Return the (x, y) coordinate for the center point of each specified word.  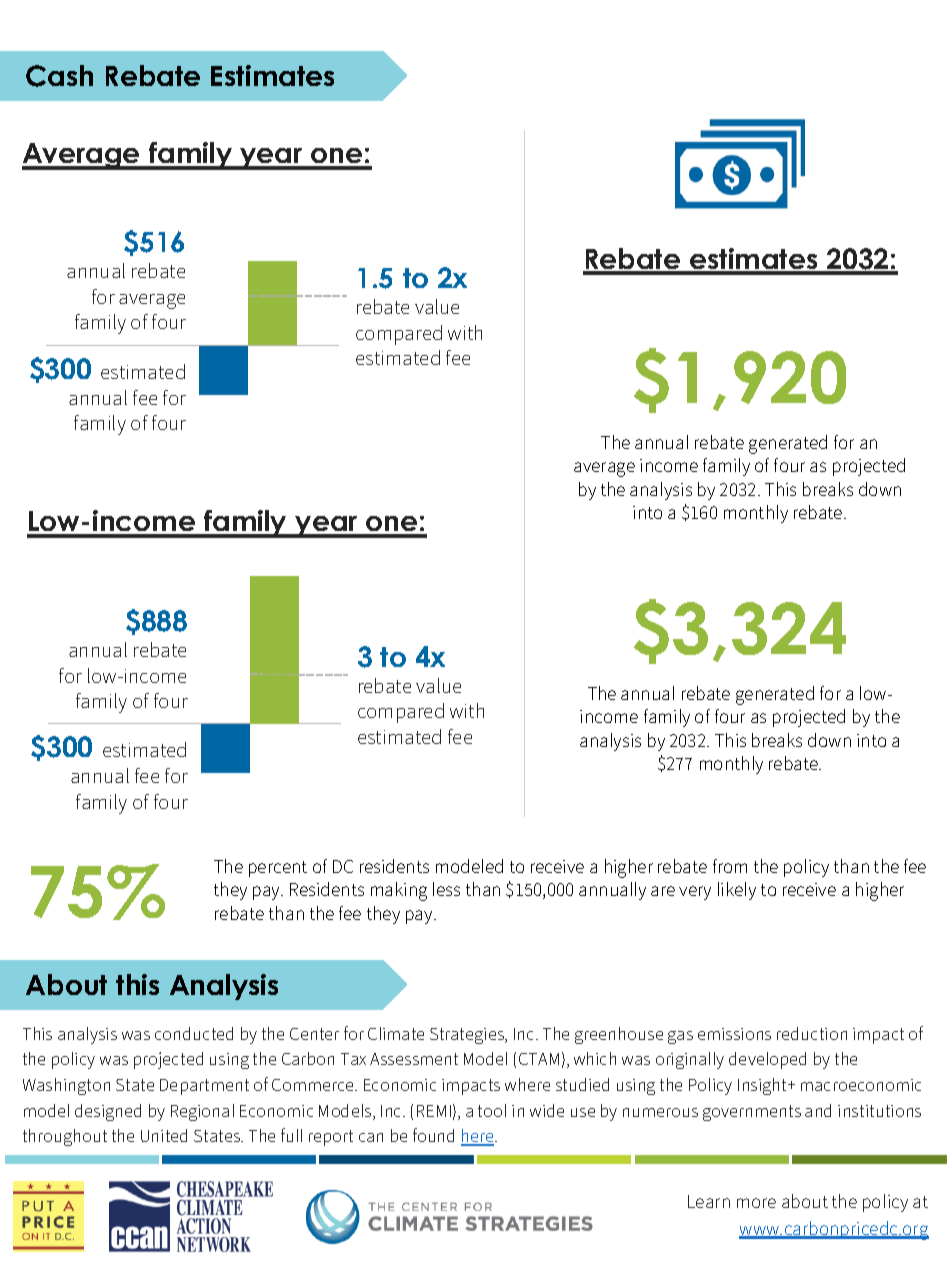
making (399, 891)
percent (278, 869)
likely (737, 891)
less (446, 889)
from (730, 866)
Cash (59, 76)
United (164, 1135)
